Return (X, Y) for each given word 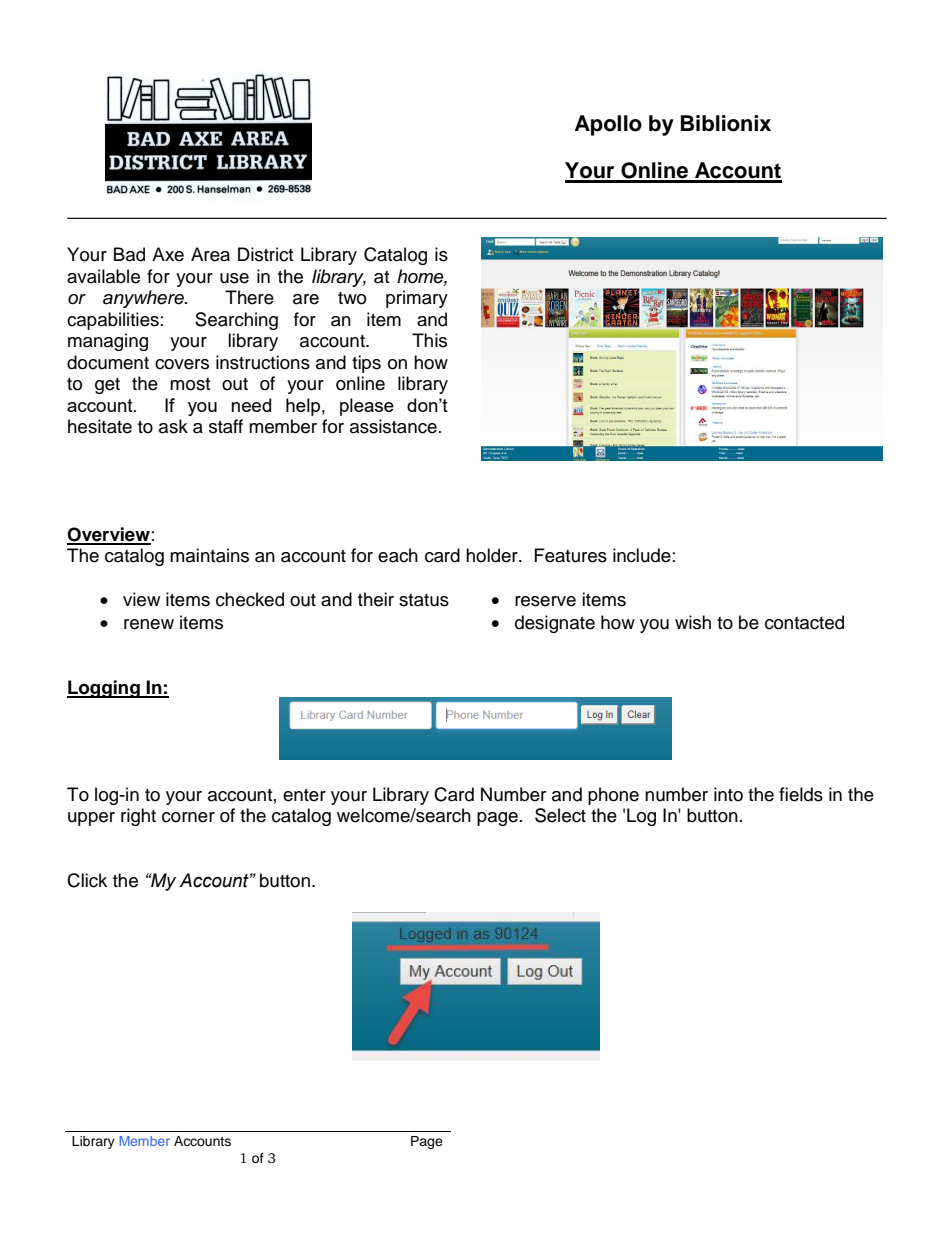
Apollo (608, 125)
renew (149, 624)
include (642, 555)
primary (417, 299)
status (424, 600)
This (429, 340)
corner (188, 817)
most (190, 384)
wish (693, 622)
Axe (168, 254)
